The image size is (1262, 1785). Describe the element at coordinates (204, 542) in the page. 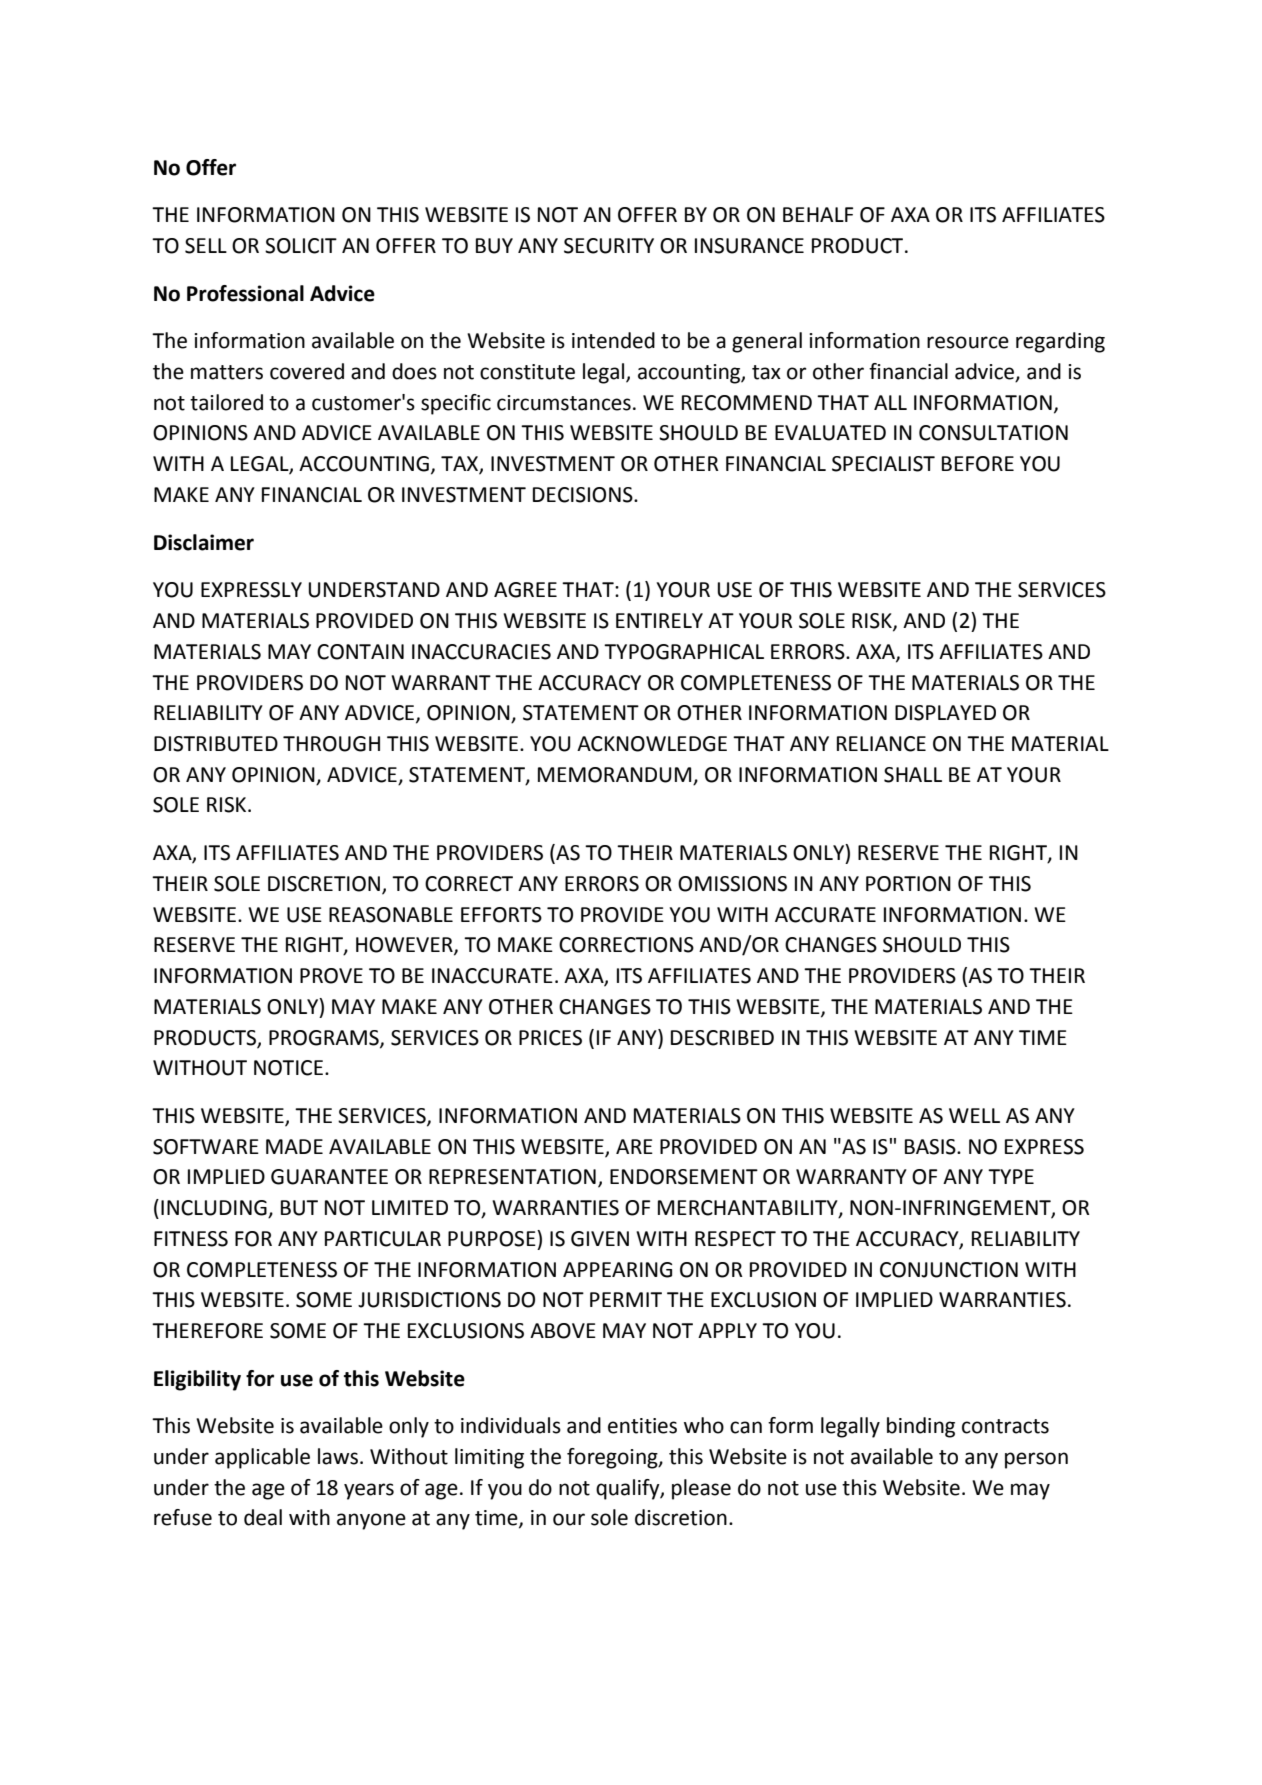

I see `Disclaimer` at that location.
